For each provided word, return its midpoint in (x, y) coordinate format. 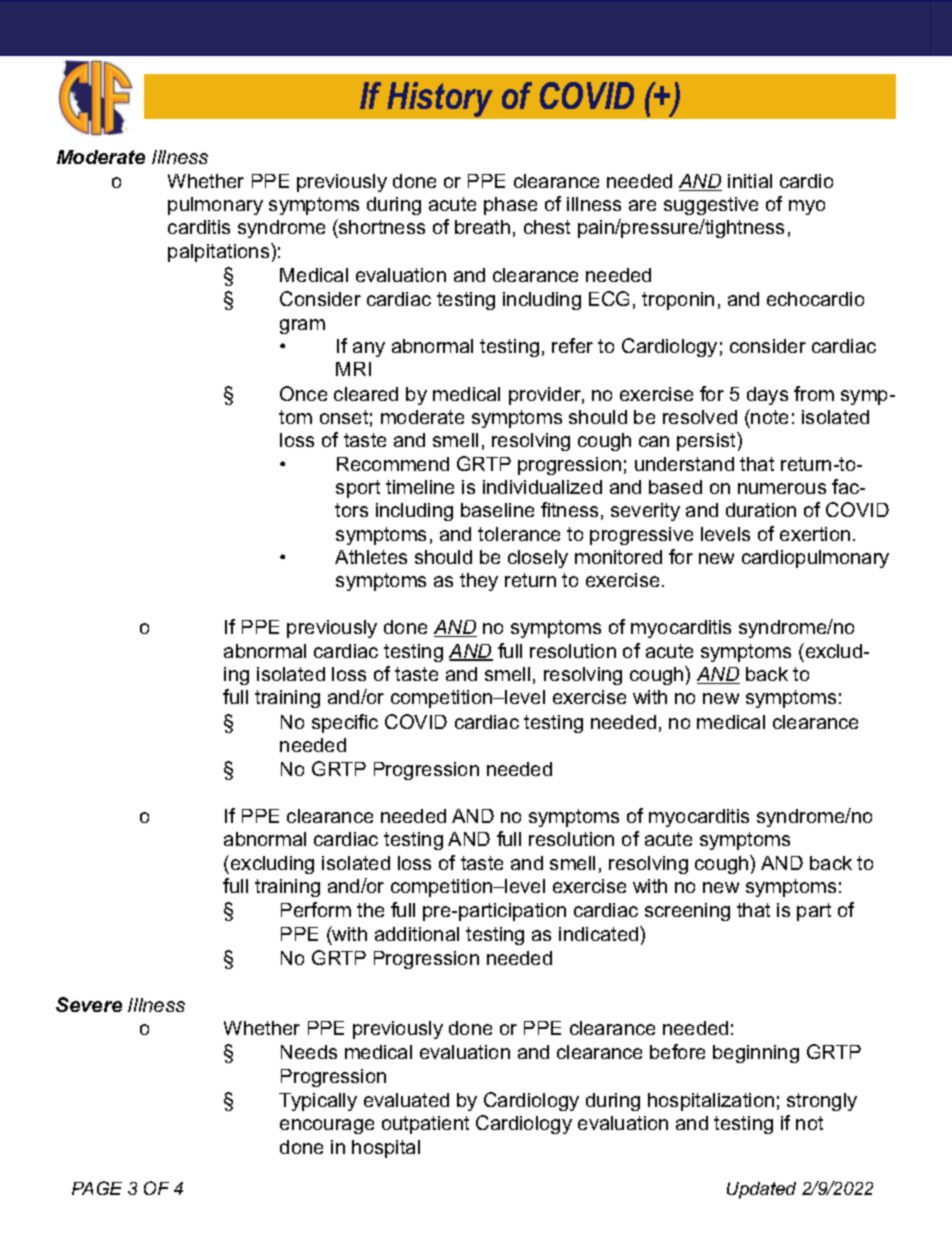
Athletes (371, 557)
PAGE (97, 1188)
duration (761, 510)
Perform (316, 909)
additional (417, 934)
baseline (497, 510)
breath (482, 227)
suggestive (711, 206)
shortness (381, 228)
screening (687, 912)
